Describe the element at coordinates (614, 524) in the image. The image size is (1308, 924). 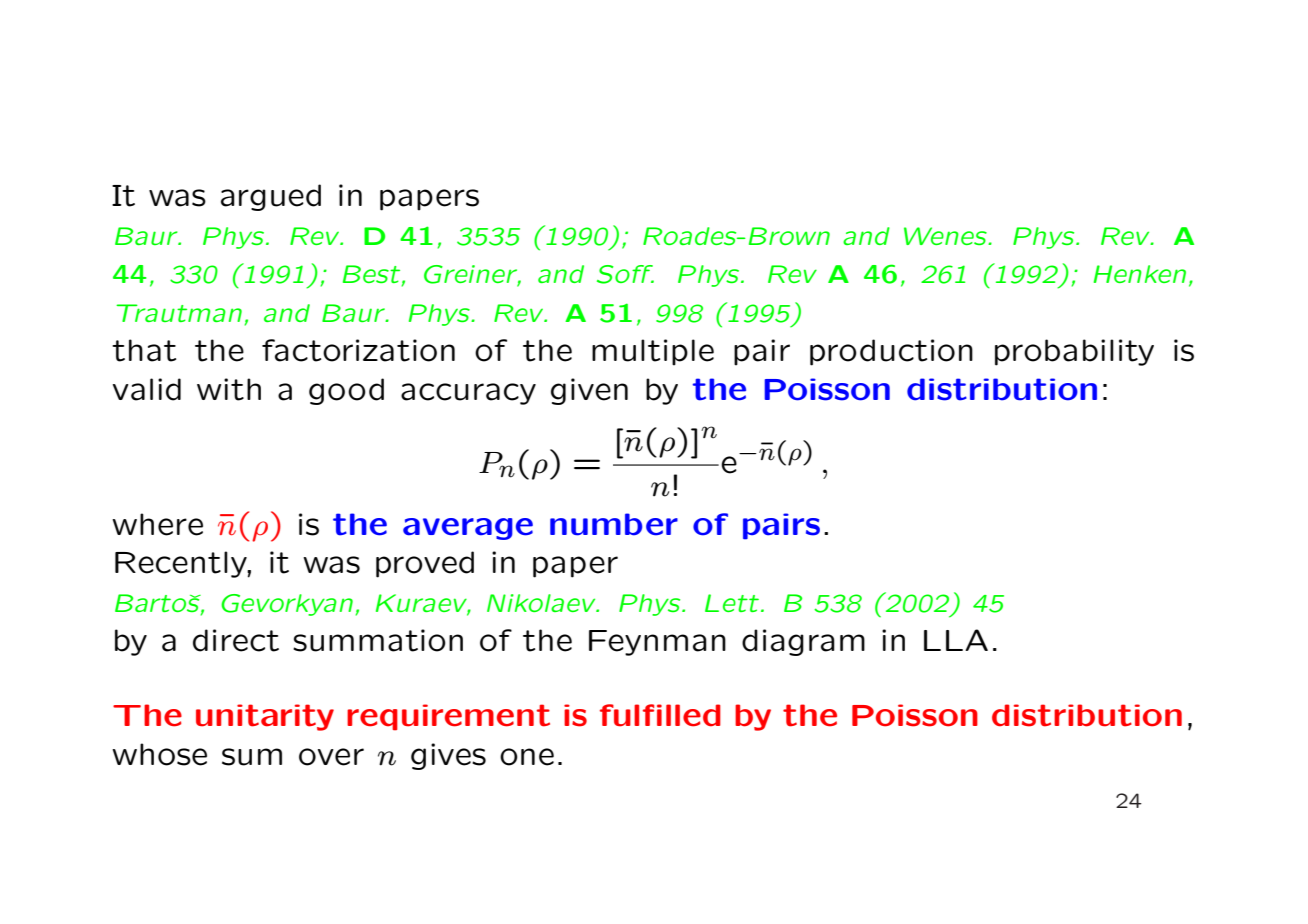
I see `number` at that location.
